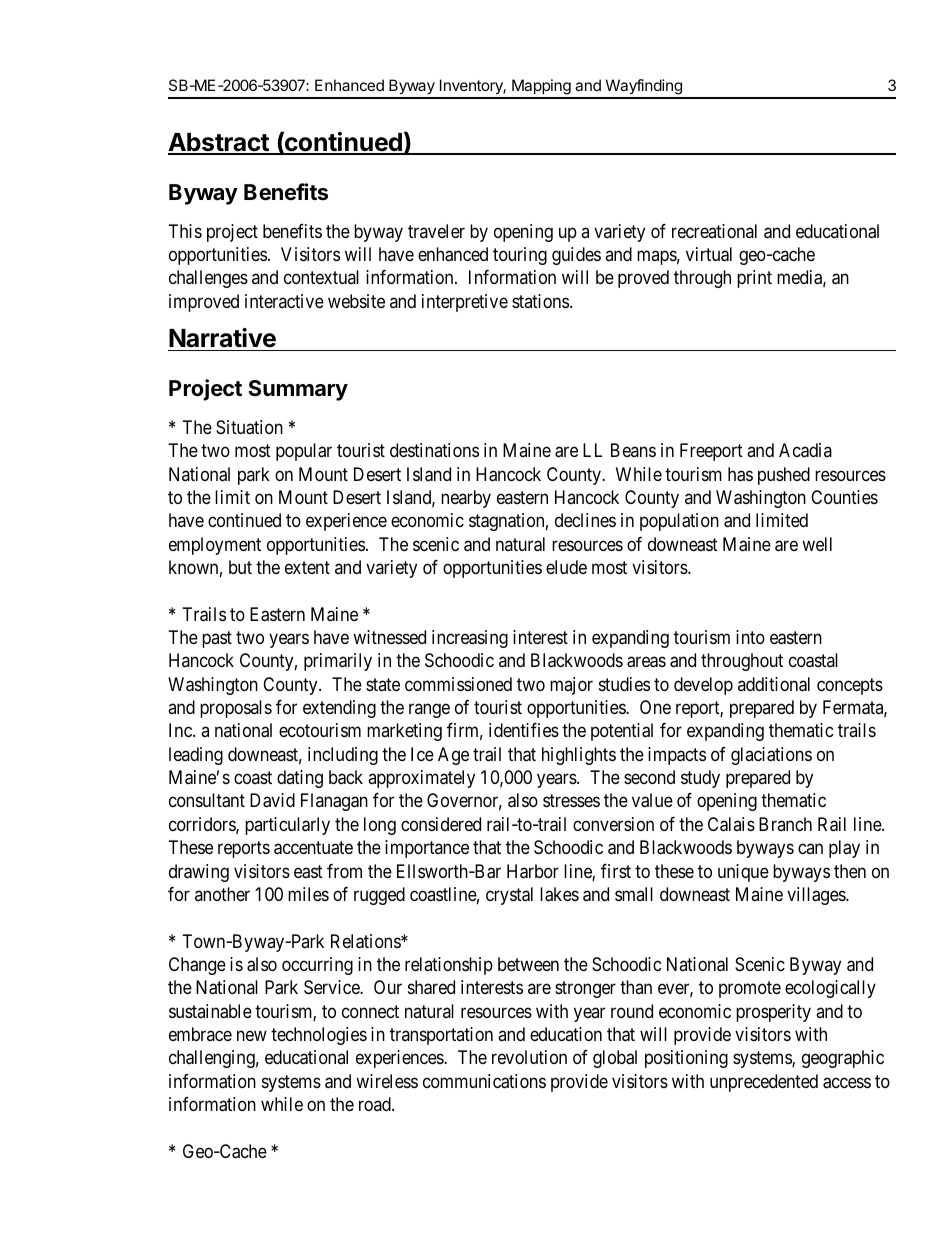 This page has width=952, height=1233. I want to click on traveler, so click(436, 231).
